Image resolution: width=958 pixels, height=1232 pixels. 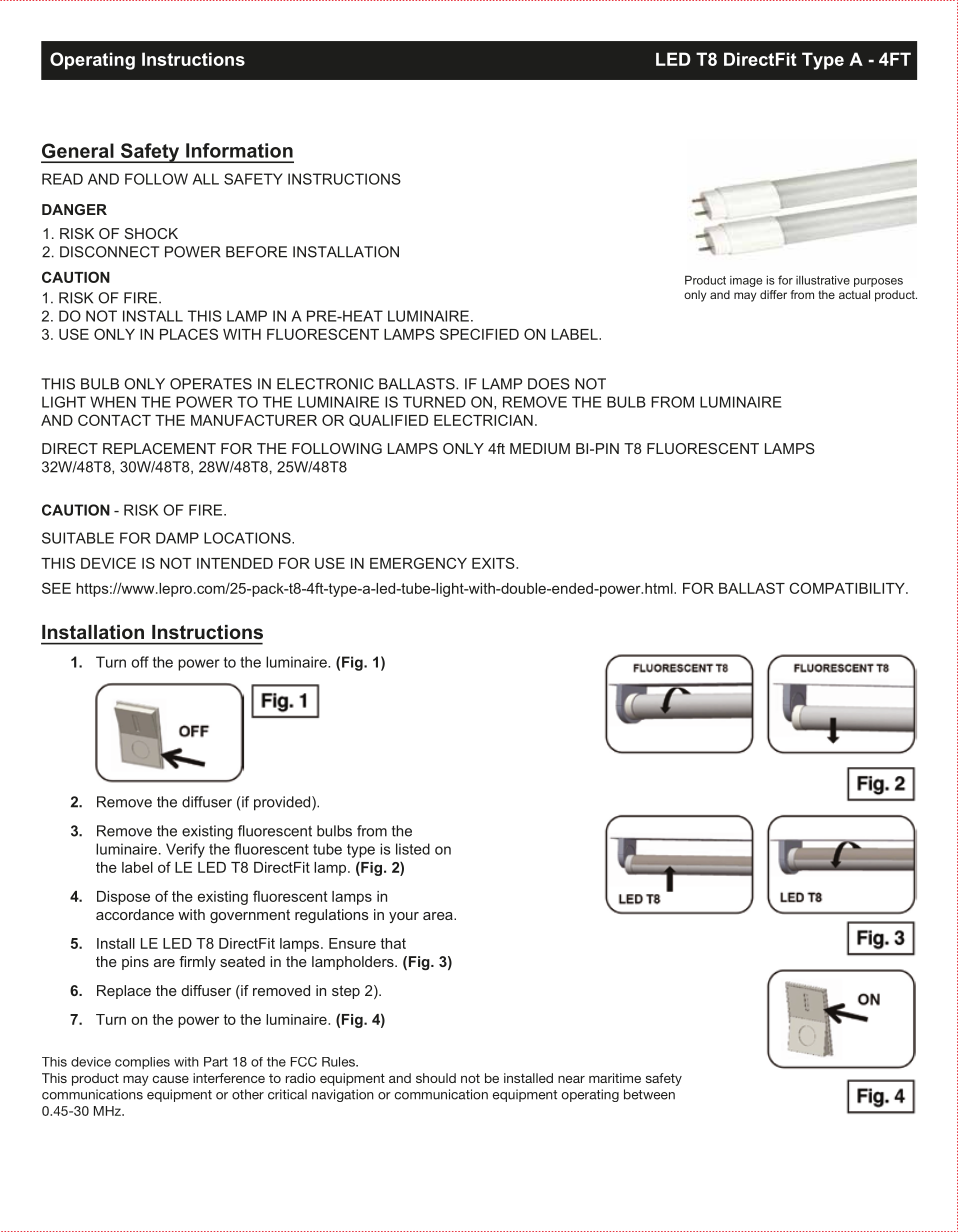 What do you see at coordinates (185, 850) in the image?
I see `Verify` at bounding box center [185, 850].
